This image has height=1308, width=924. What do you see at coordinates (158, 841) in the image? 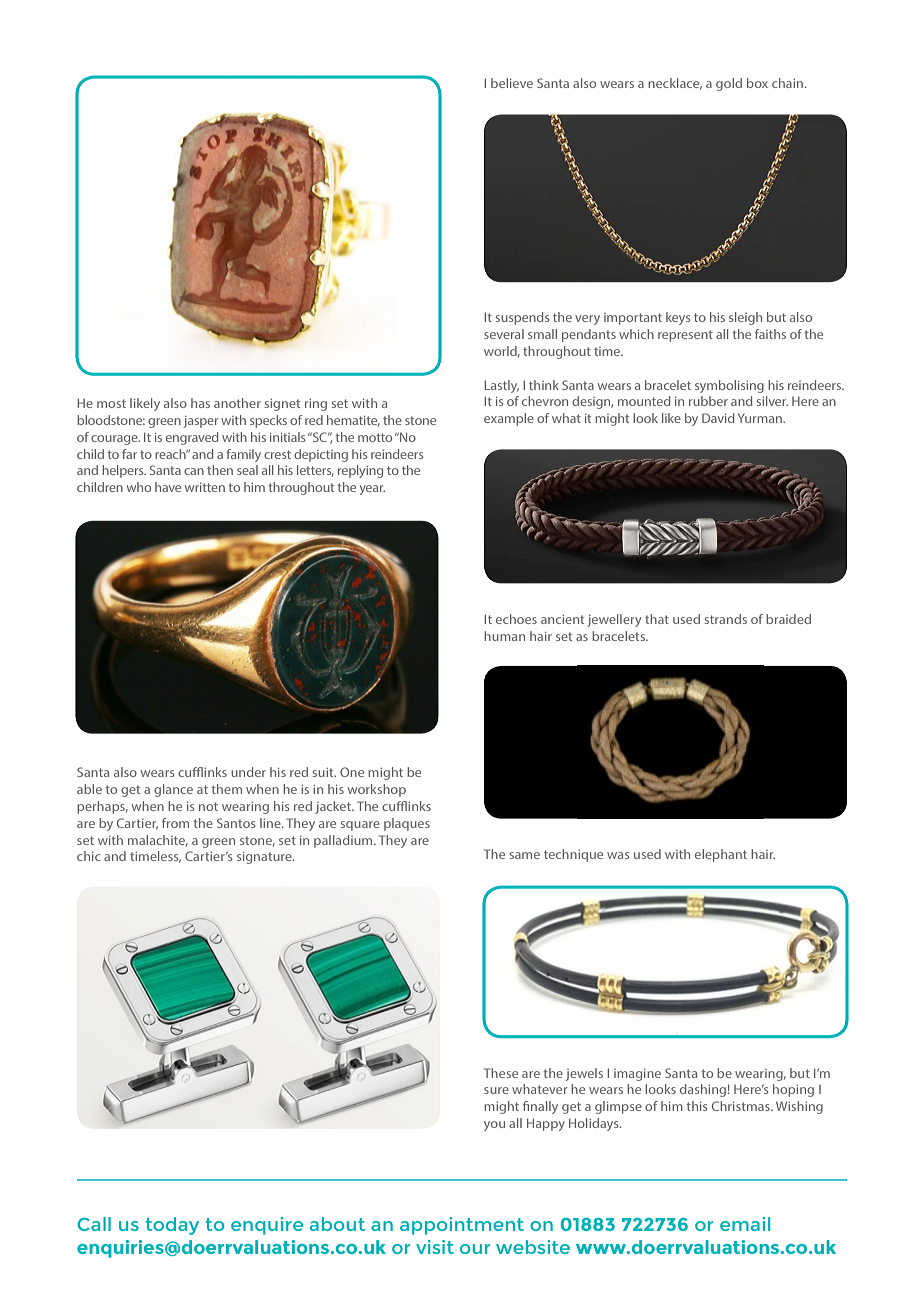
I see `malachite` at bounding box center [158, 841].
